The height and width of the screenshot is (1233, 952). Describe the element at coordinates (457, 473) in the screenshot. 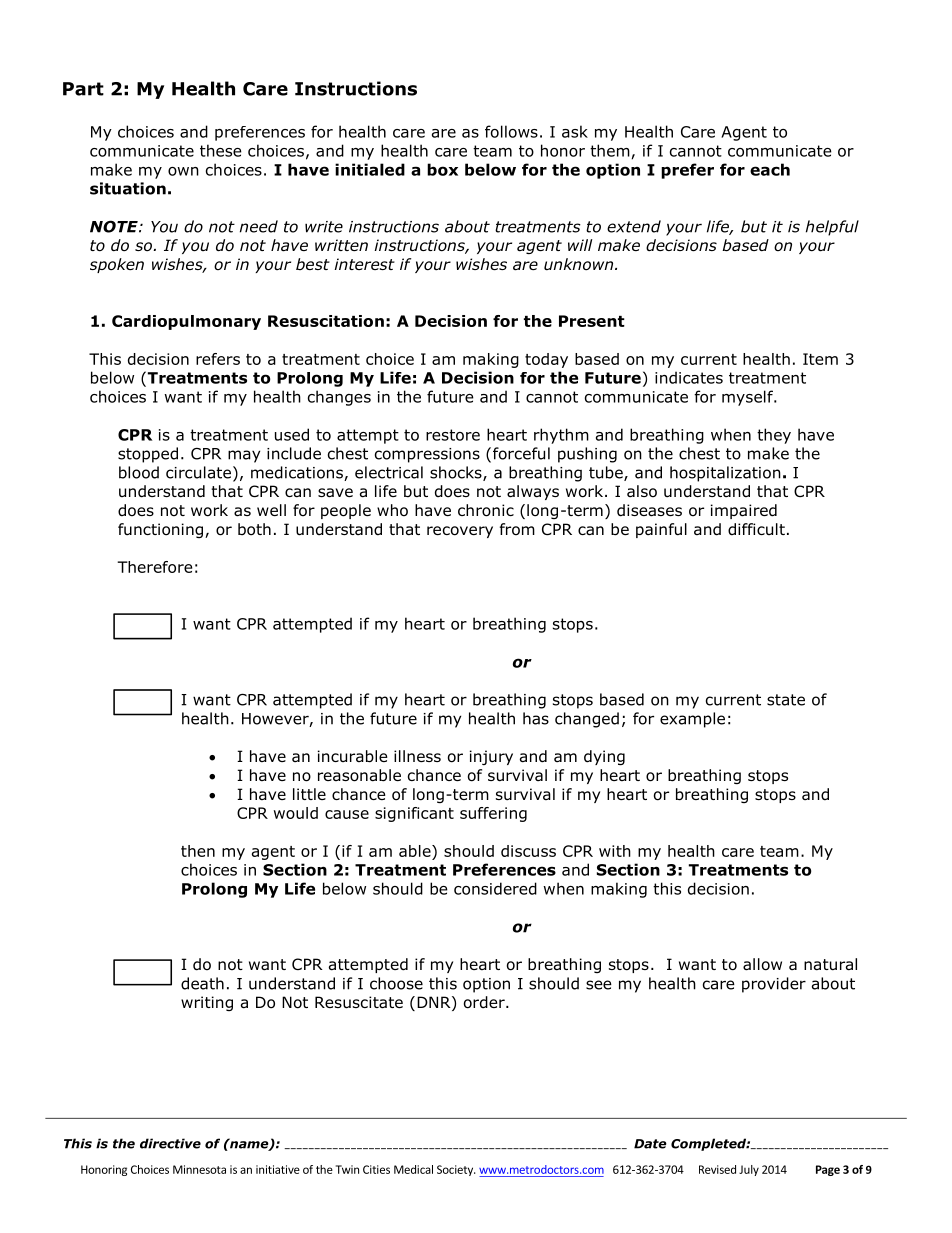

I see `shocks` at that location.
